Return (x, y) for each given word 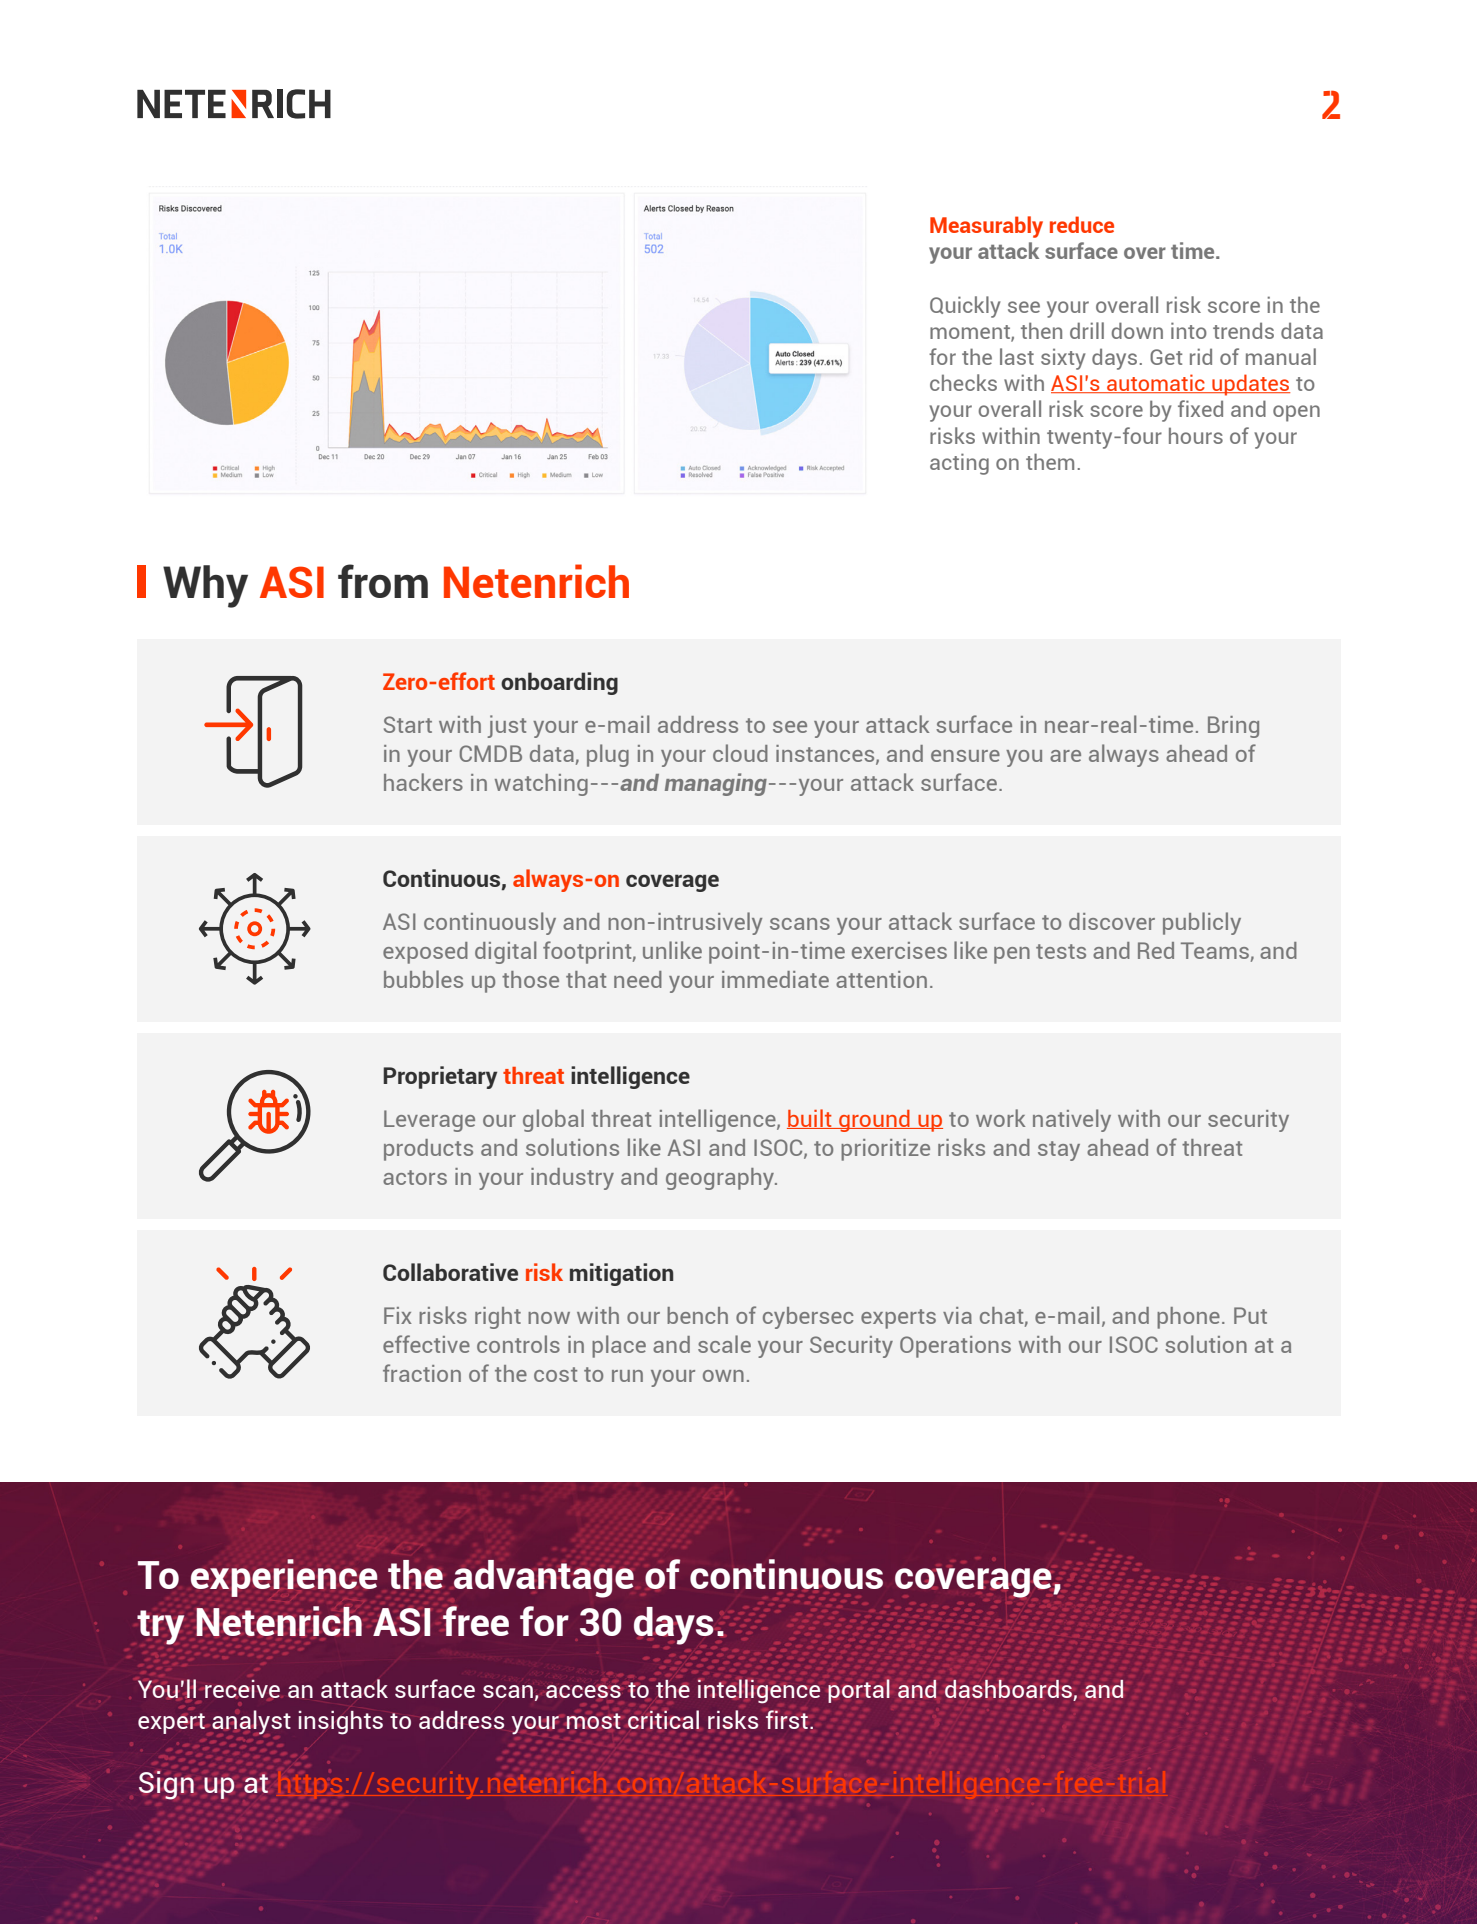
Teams (1215, 950)
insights (341, 1723)
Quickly (965, 307)
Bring (1233, 727)
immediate (775, 979)
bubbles (423, 979)
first (788, 1719)
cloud (740, 753)
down (1137, 330)
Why (205, 586)
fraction (422, 1373)
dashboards (1009, 1690)
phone (1188, 1318)
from (383, 581)
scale (724, 1344)
